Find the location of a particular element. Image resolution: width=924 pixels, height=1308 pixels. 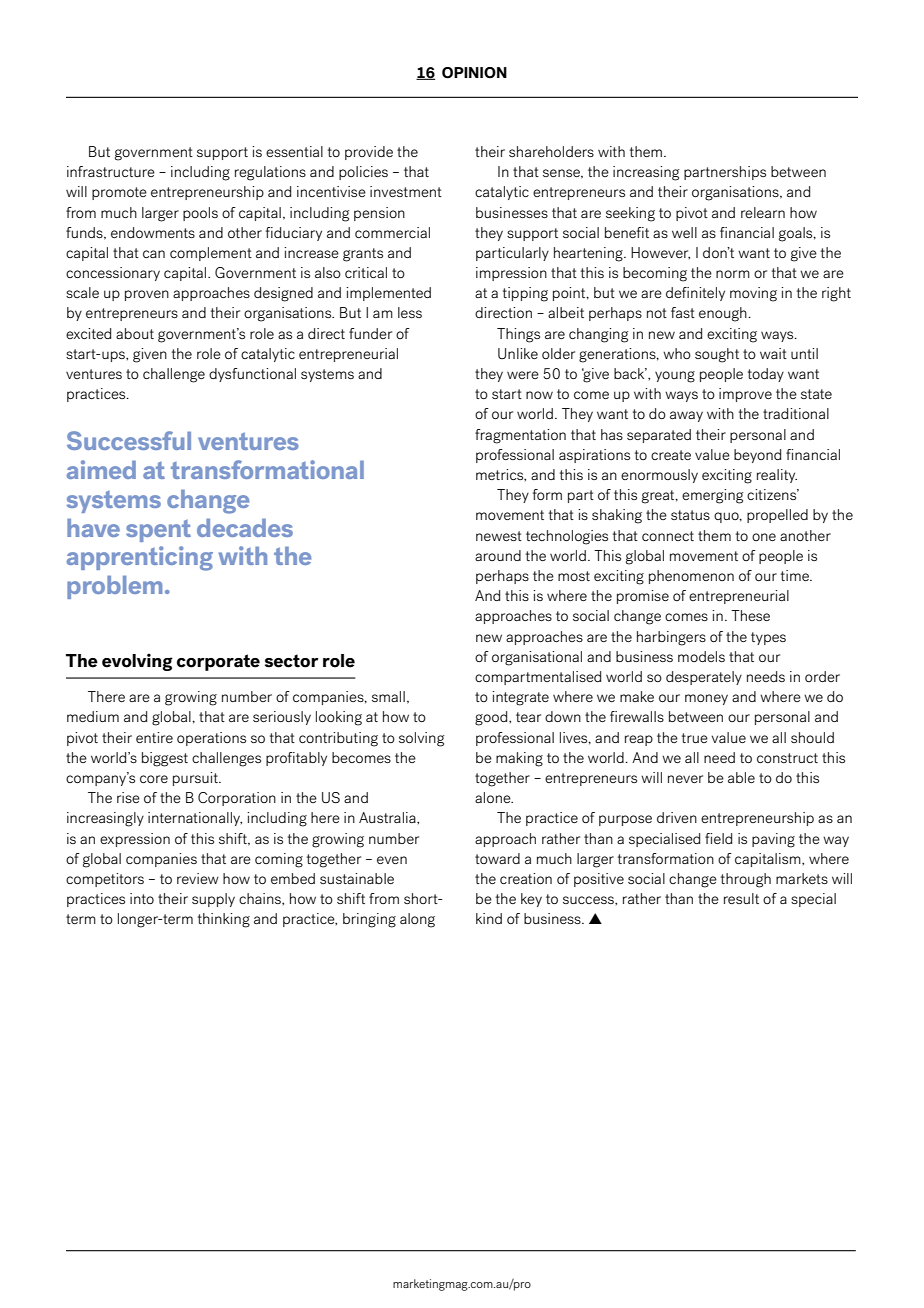

moving is located at coordinates (753, 294).
